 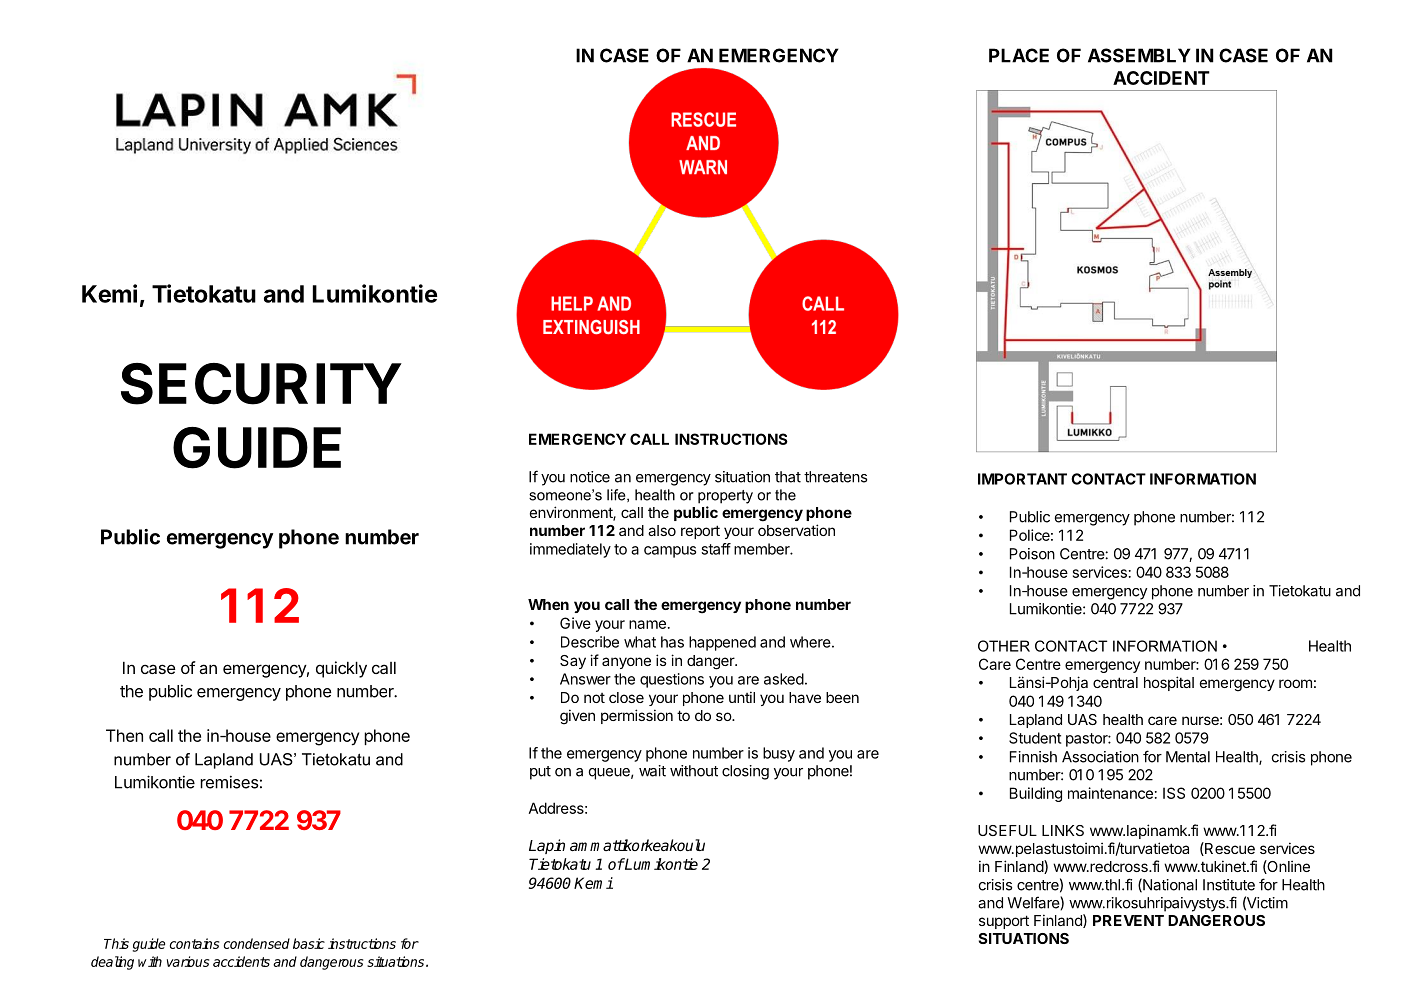 I want to click on threatens, so click(x=835, y=477).
